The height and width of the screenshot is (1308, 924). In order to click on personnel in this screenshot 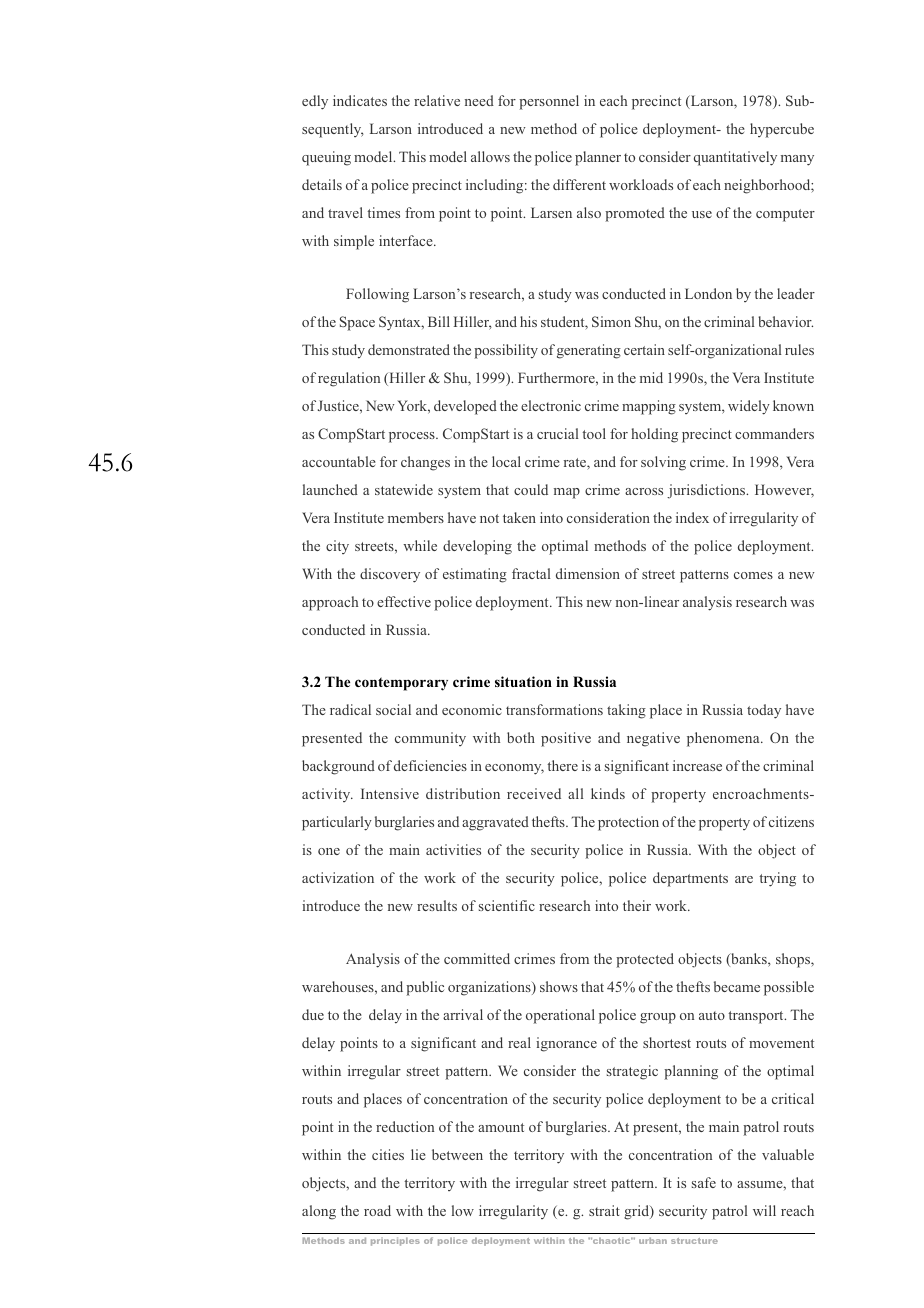, I will do `click(549, 102)`.
